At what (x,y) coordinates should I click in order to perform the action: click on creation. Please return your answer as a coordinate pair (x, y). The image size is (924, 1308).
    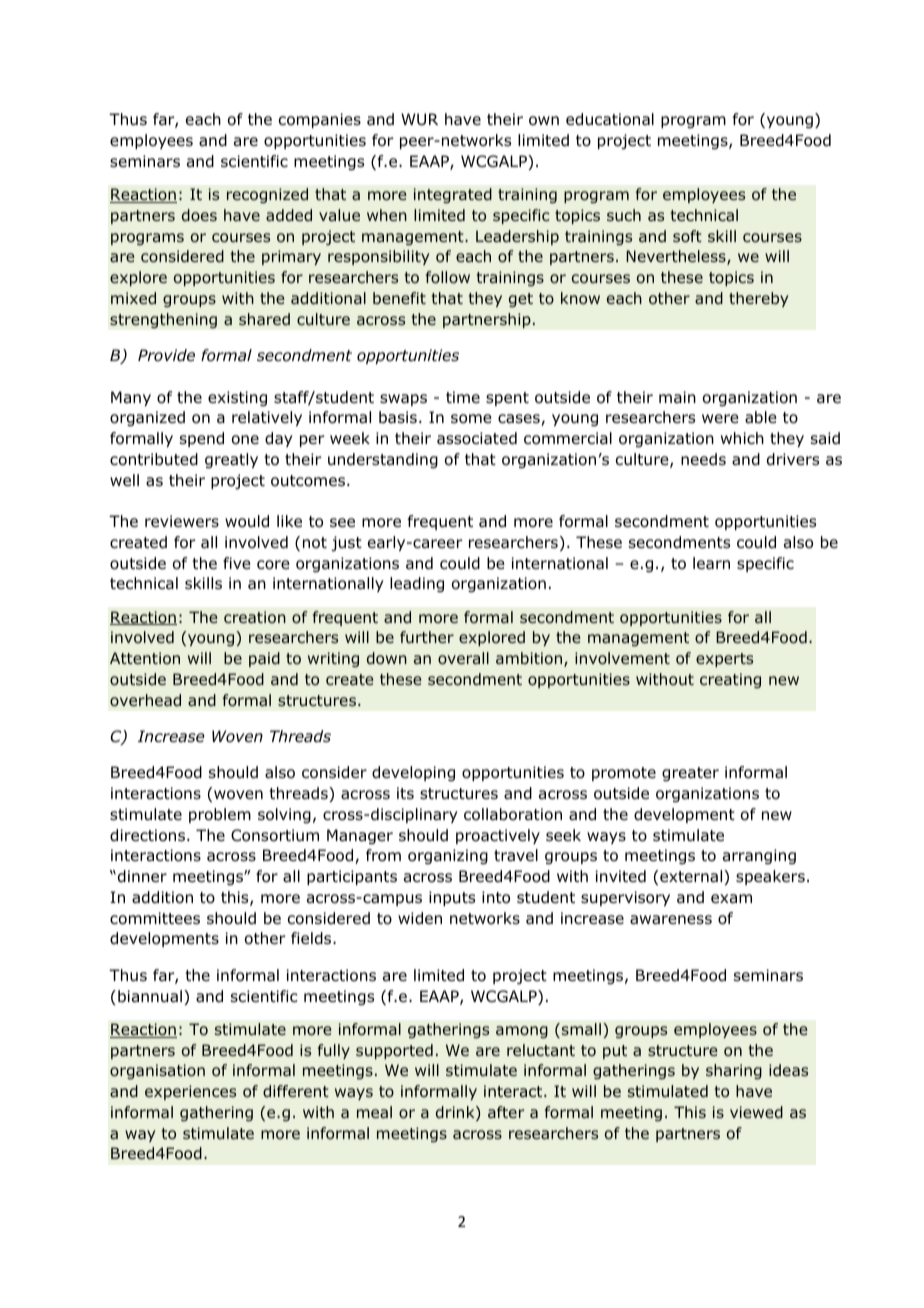
    Looking at the image, I should click on (255, 617).
